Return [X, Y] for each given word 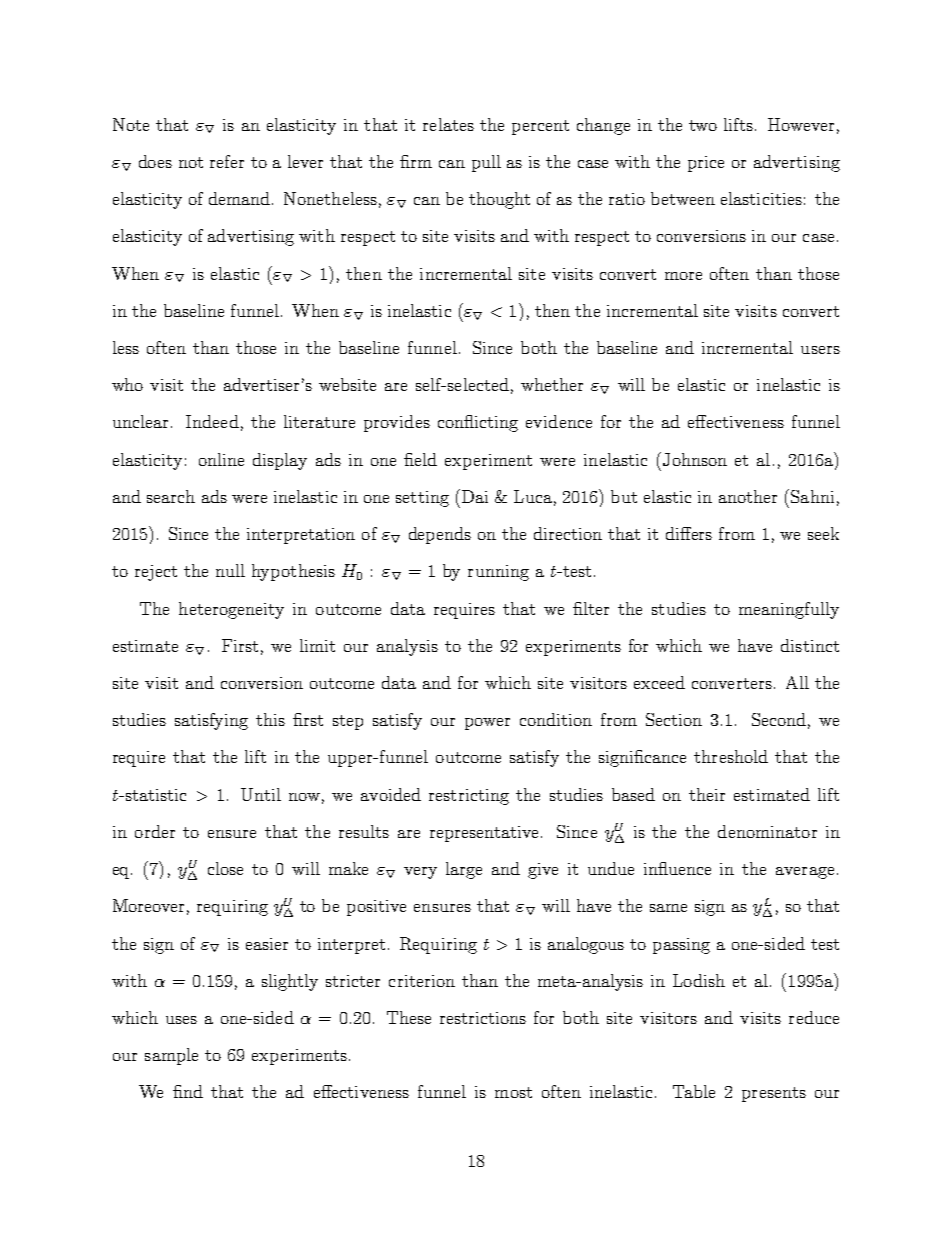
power [487, 724]
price [706, 164]
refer [227, 161]
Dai [473, 496]
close [225, 868]
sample [171, 1056]
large [464, 870]
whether [552, 384]
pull [486, 163]
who [127, 384]
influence [677, 868]
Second [779, 719]
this [270, 719]
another [748, 496]
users [820, 350]
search [171, 496]
